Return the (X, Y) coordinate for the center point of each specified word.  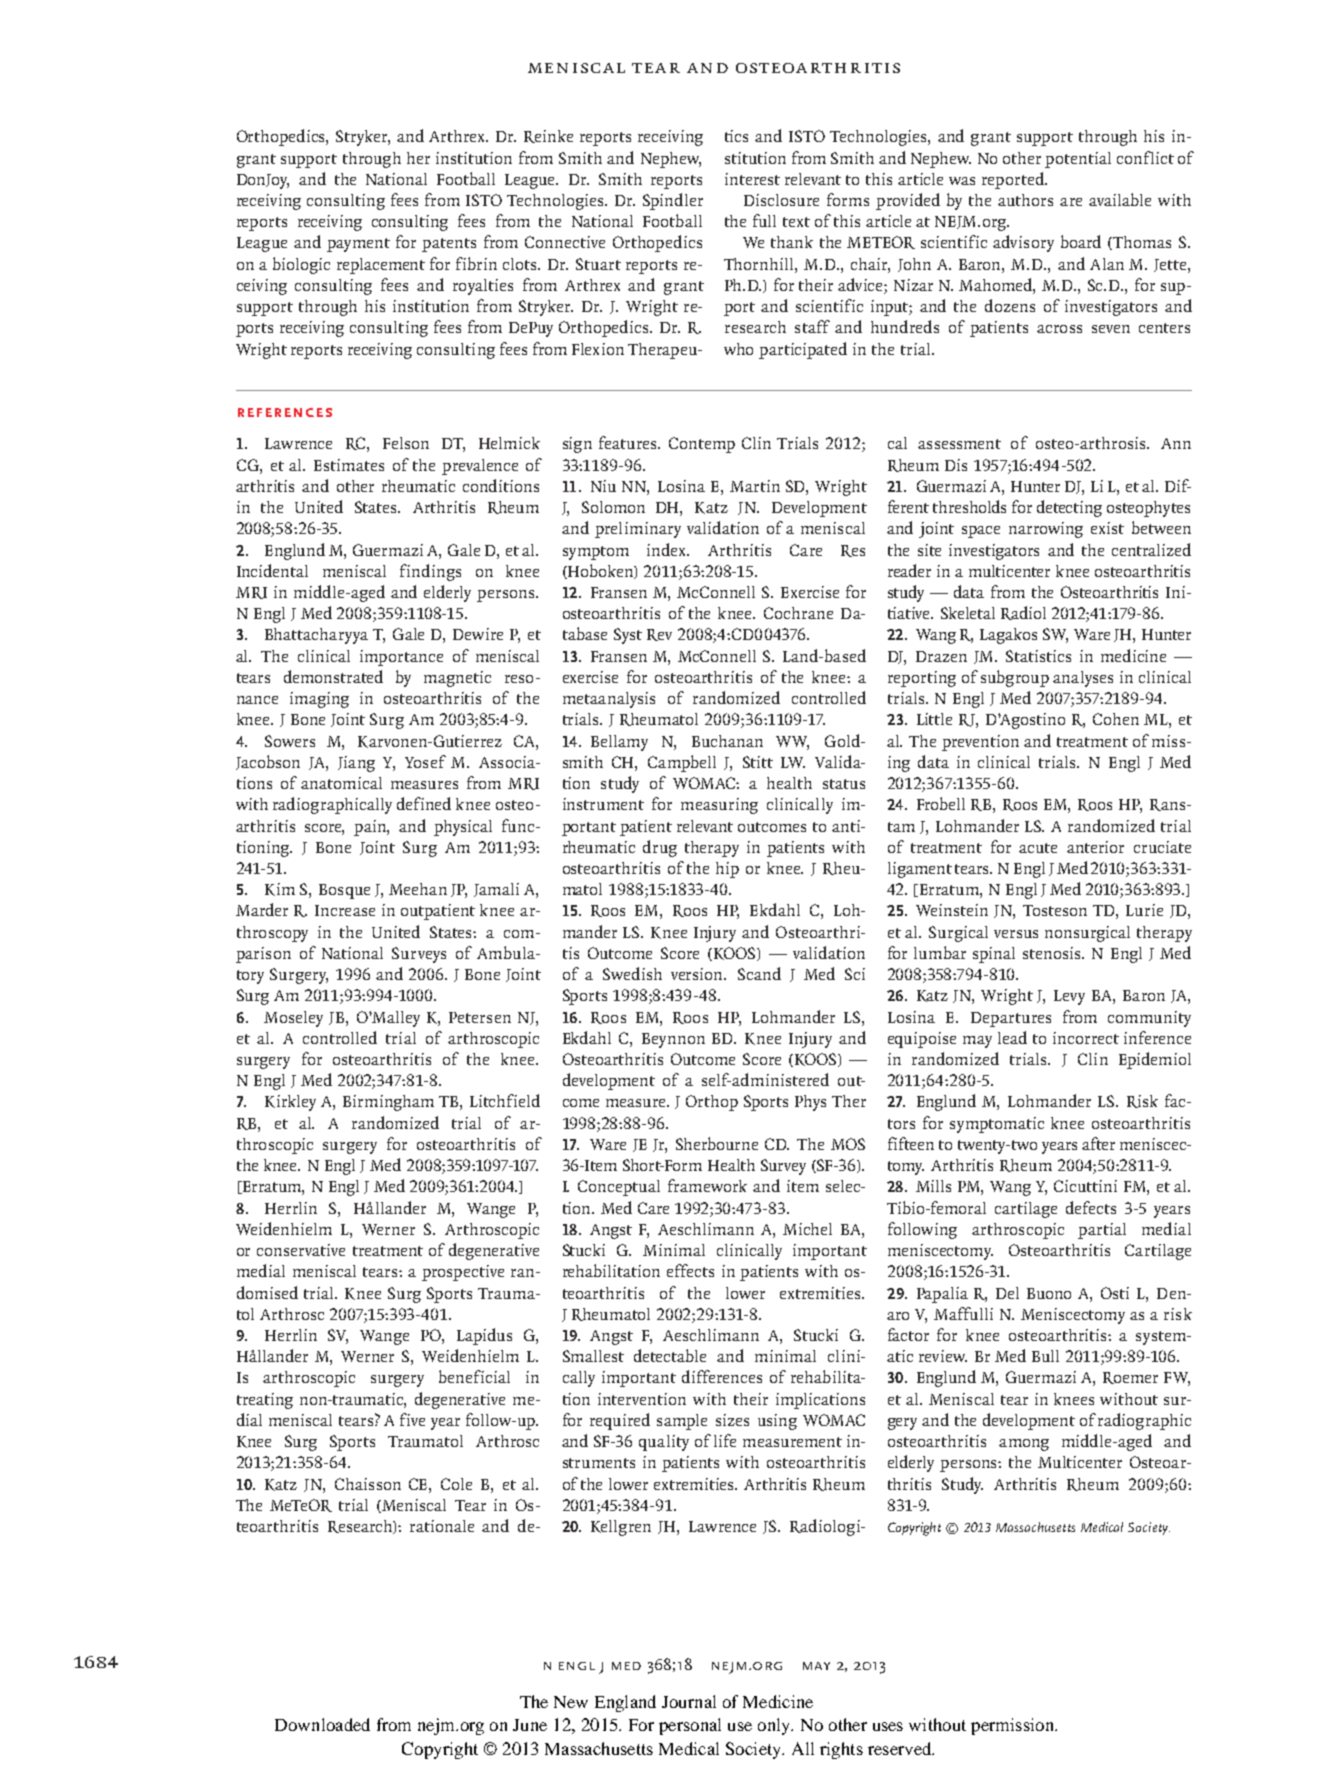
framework (707, 1185)
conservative (301, 1250)
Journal (689, 1701)
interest (752, 179)
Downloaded (322, 1724)
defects (1091, 1207)
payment (358, 245)
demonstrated (333, 676)
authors (1025, 200)
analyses (1083, 679)
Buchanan (727, 741)
